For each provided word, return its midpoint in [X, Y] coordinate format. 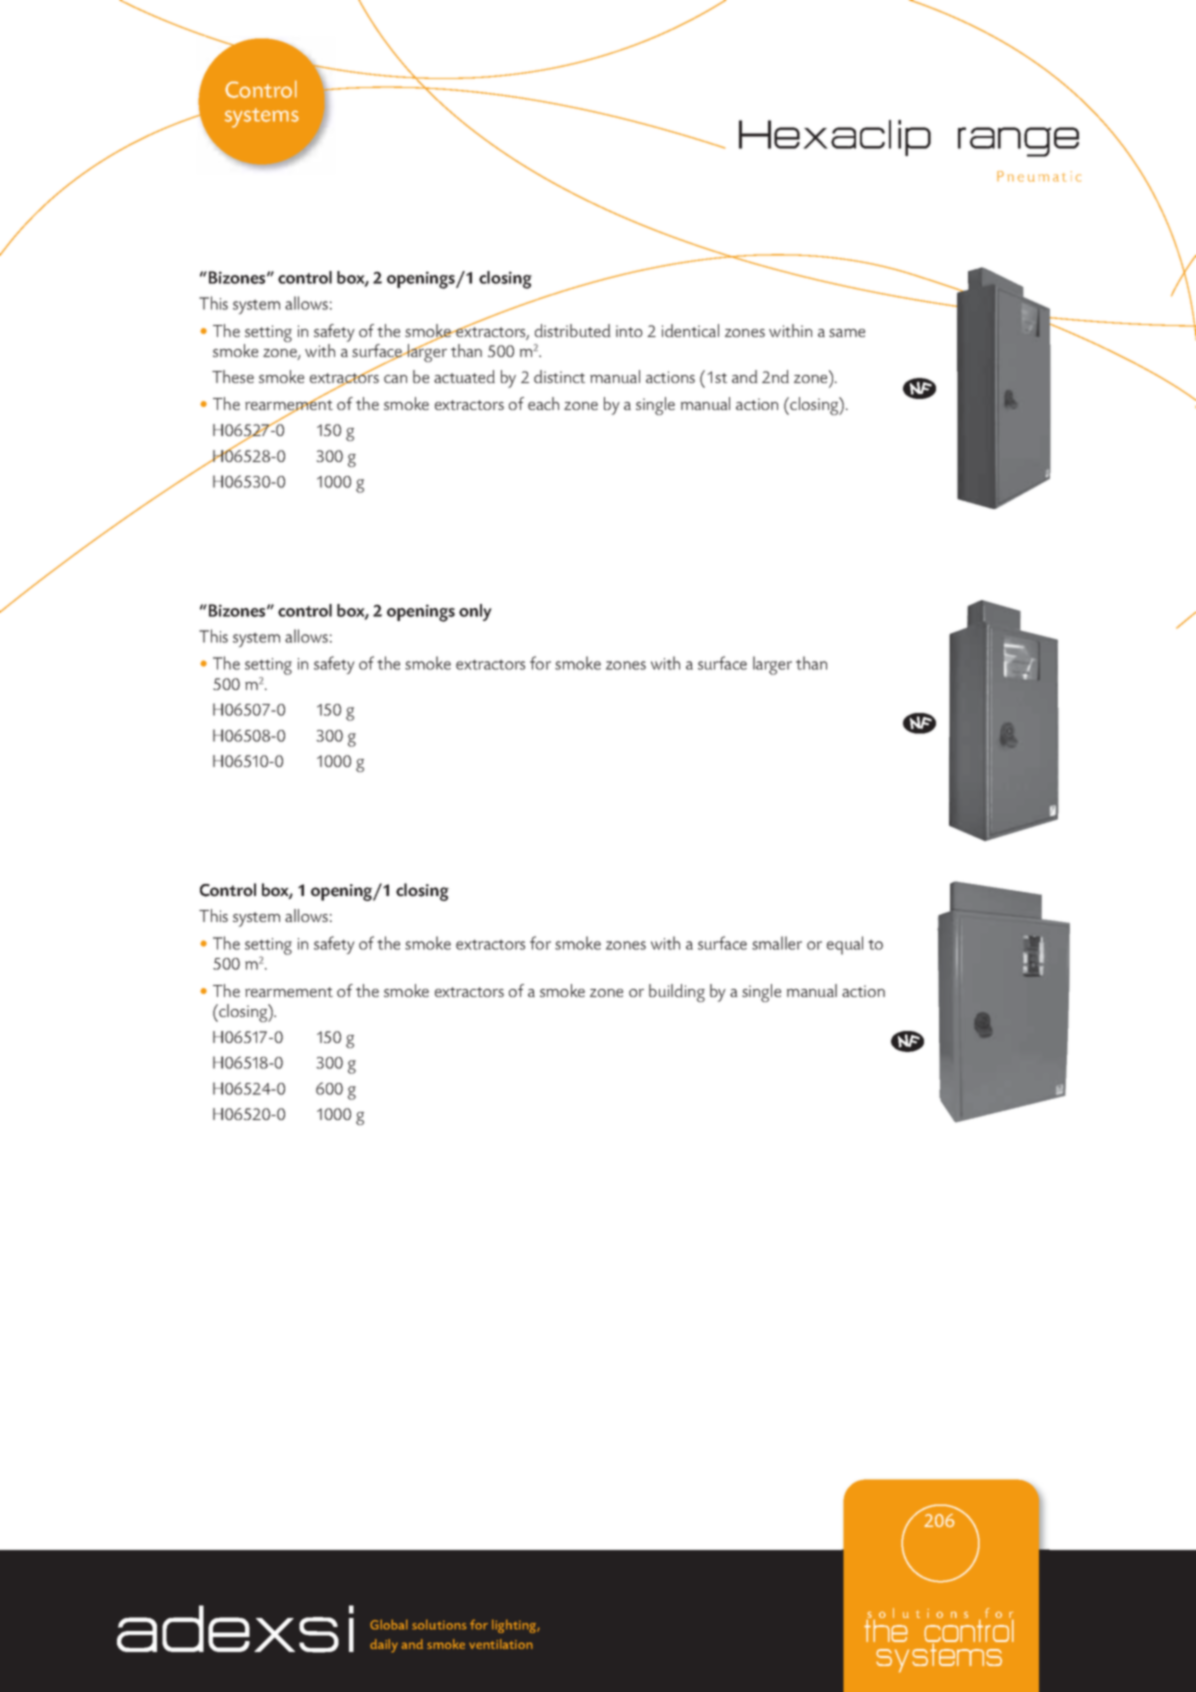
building [677, 993]
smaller [777, 943]
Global [389, 1624]
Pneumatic [1039, 176]
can [395, 379]
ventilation [501, 1644]
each [543, 403]
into [629, 331]
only [475, 612]
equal [845, 945]
